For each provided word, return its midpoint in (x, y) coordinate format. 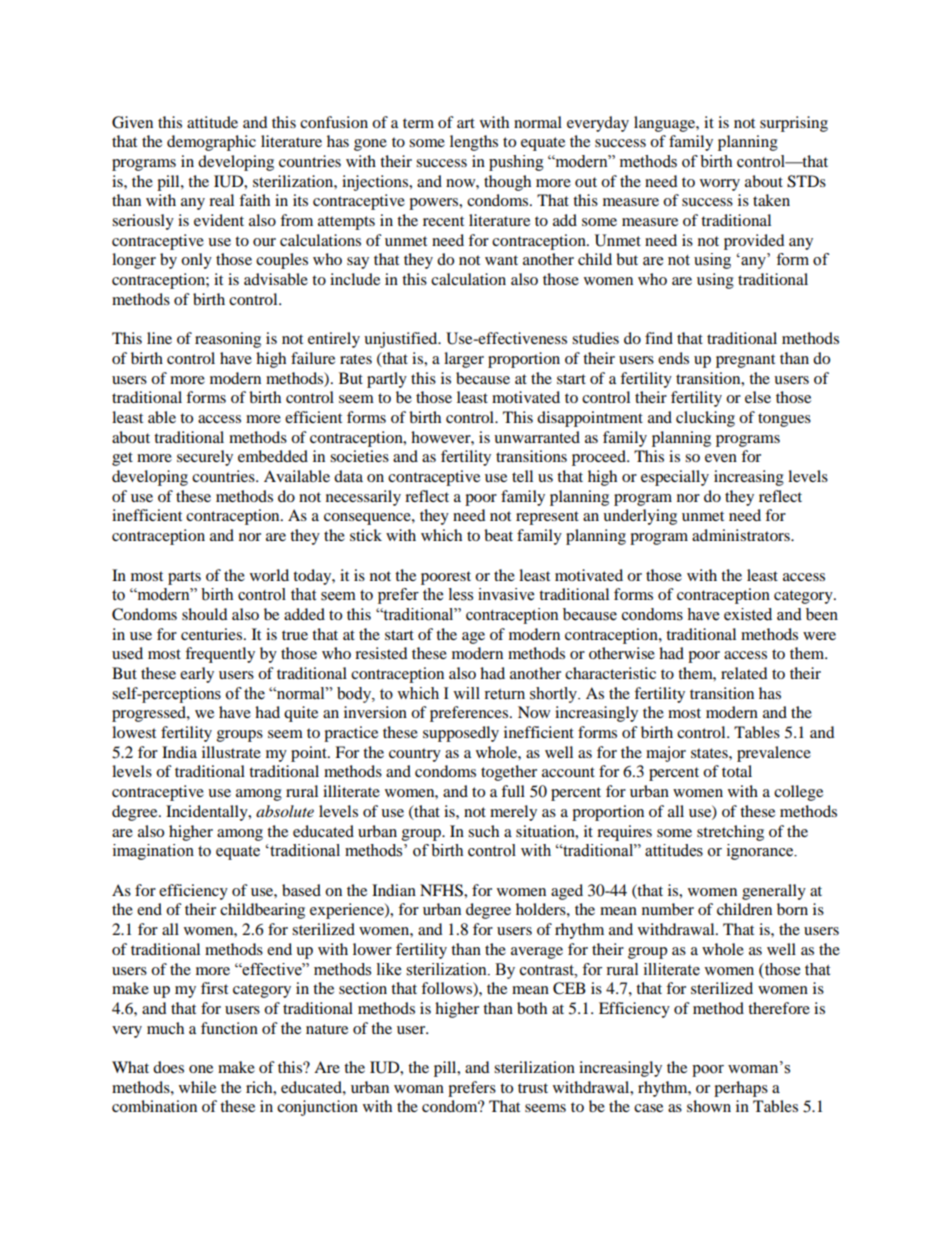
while (197, 1087)
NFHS (442, 890)
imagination (153, 852)
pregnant (745, 361)
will (466, 693)
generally (774, 892)
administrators (742, 535)
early (197, 675)
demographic (211, 143)
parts (184, 578)
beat (498, 535)
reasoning (228, 340)
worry (720, 185)
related (744, 673)
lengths (474, 143)
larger (464, 360)
